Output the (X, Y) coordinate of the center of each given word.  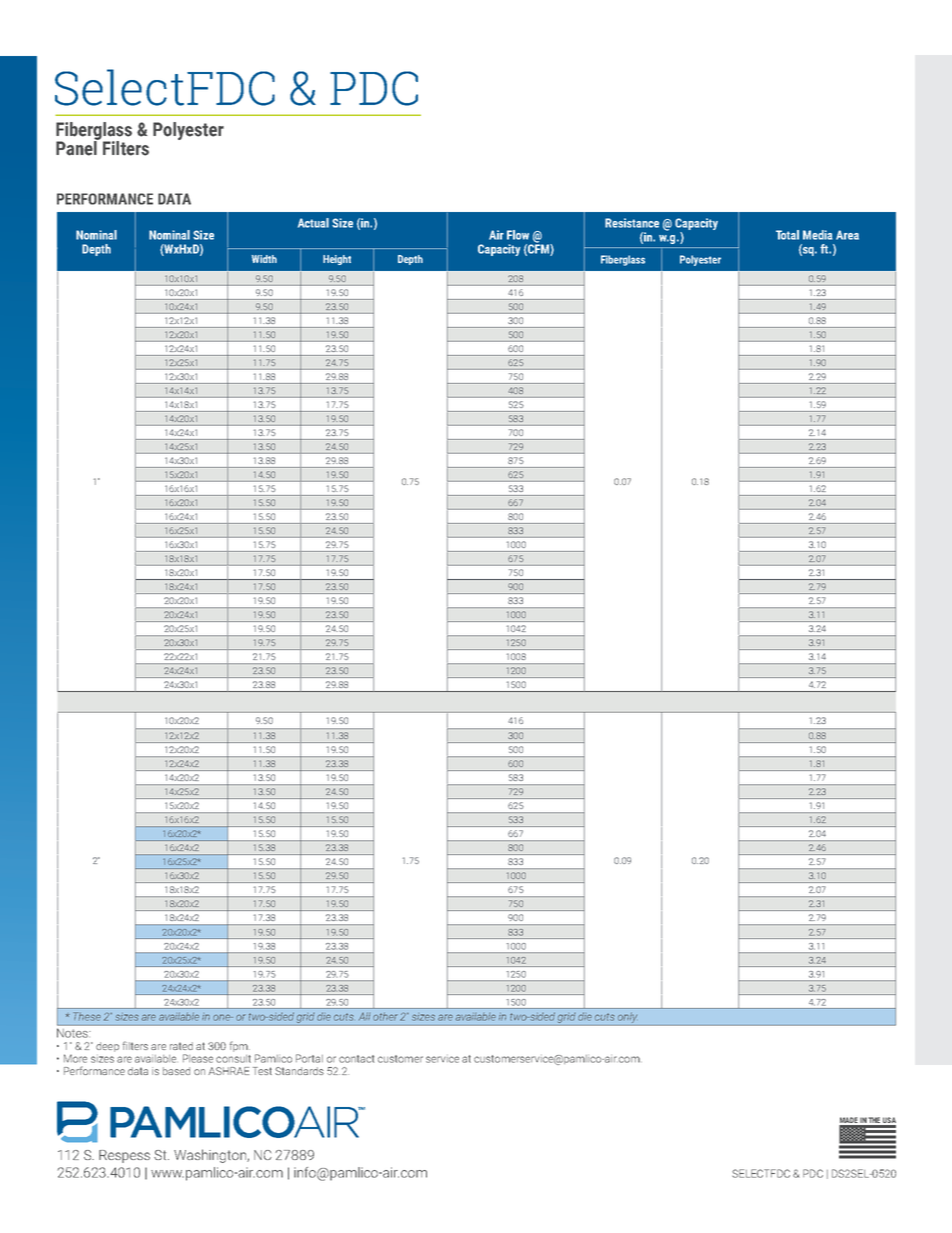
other (385, 1017)
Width (264, 259)
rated (181, 1046)
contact (356, 1059)
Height (337, 260)
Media (818, 235)
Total (787, 235)
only (627, 1018)
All (364, 1016)
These (87, 1016)
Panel (77, 147)
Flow (518, 235)
